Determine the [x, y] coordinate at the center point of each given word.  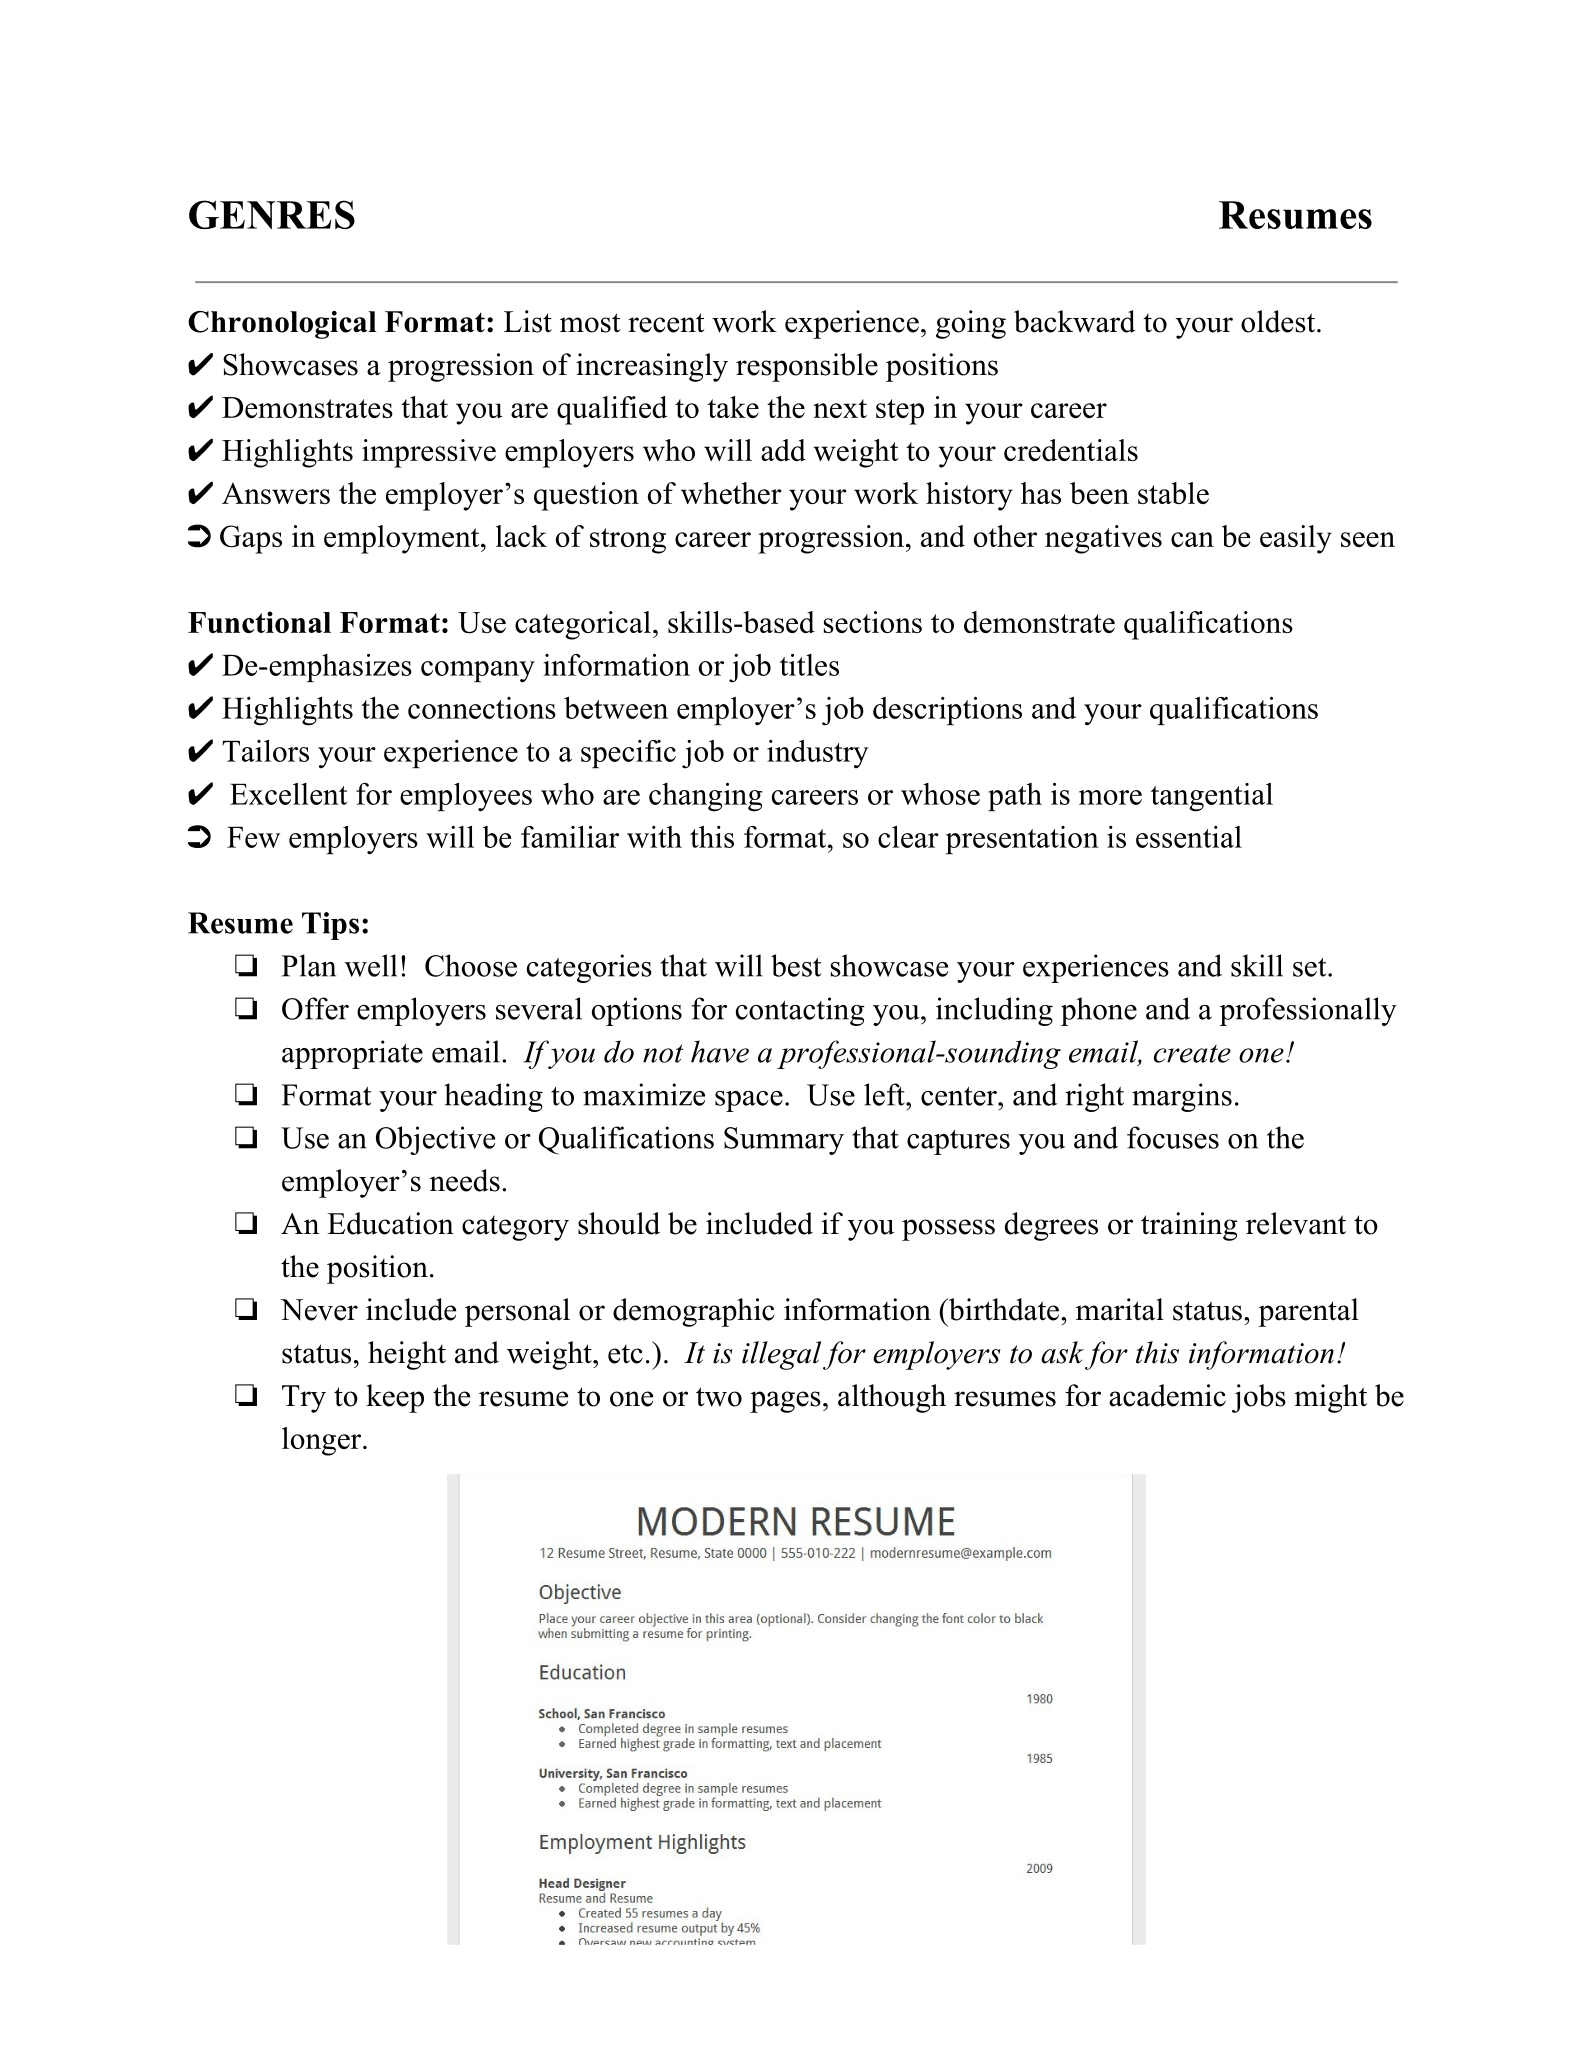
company [478, 672]
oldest [1279, 321]
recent [666, 323]
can [1192, 539]
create [1192, 1053]
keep [395, 1398]
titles [809, 665]
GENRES [272, 214]
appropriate [352, 1054]
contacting [800, 1011]
